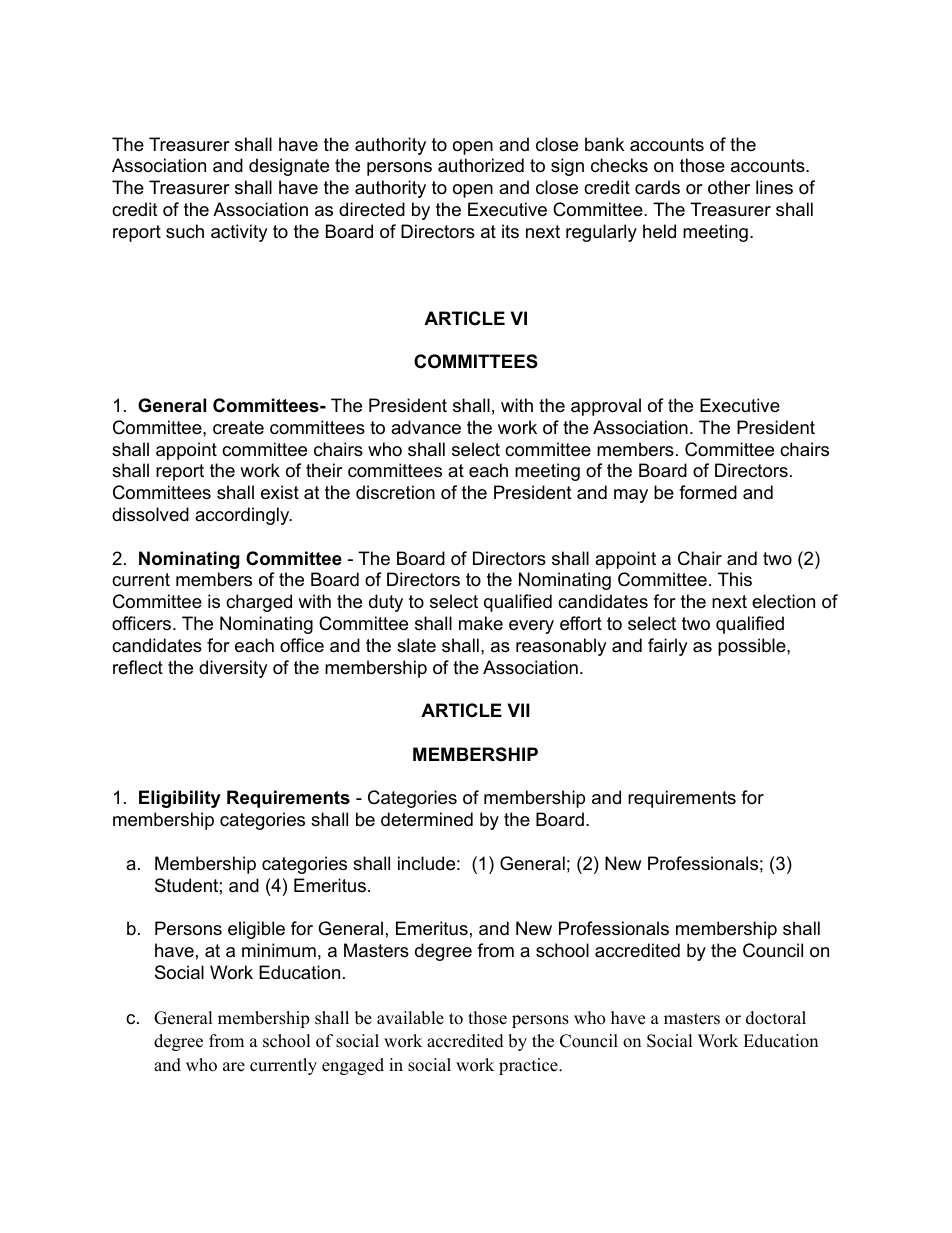  I want to click on available, so click(410, 1018).
